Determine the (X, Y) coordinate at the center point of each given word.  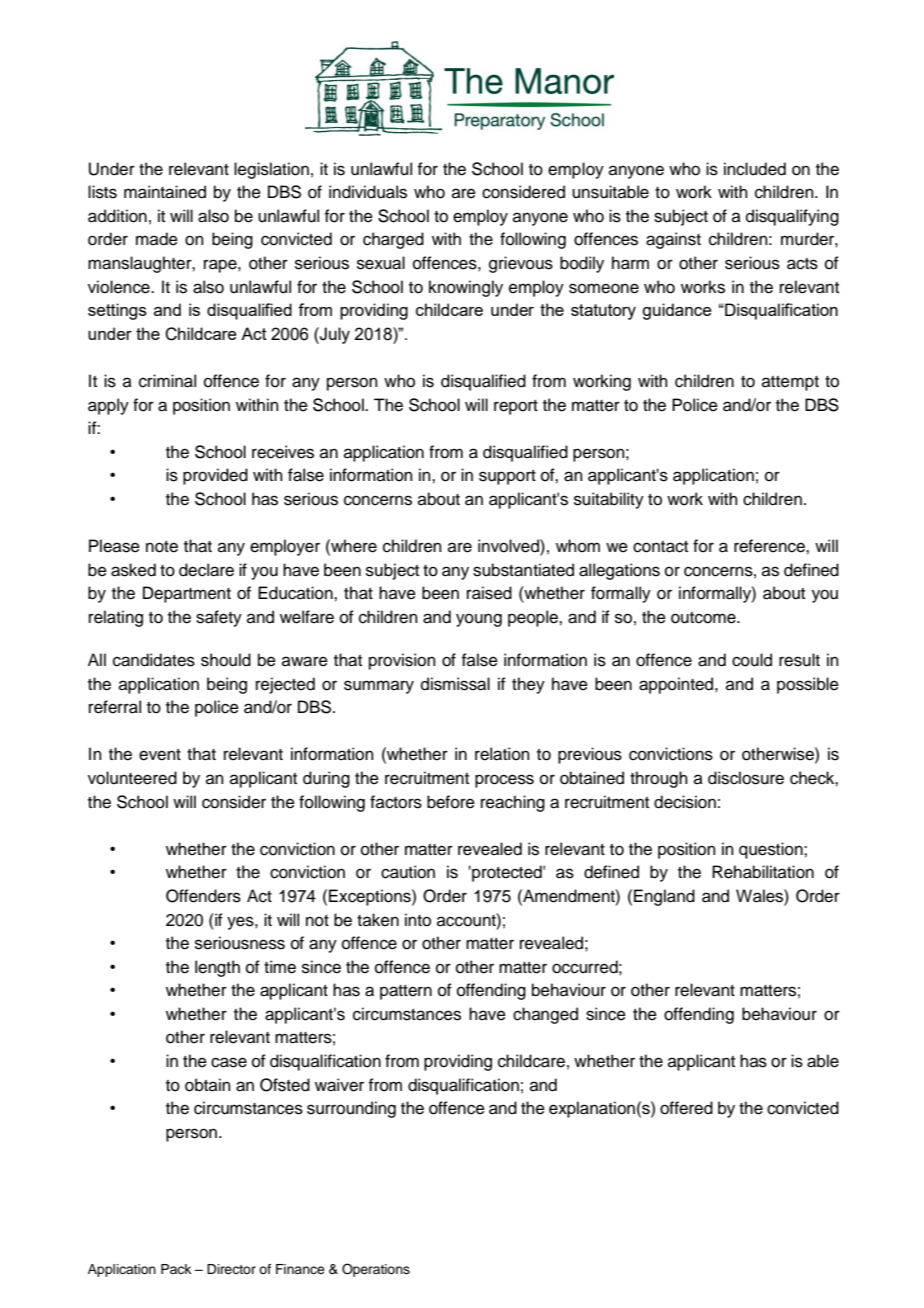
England (664, 897)
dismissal (455, 684)
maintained (165, 192)
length (217, 968)
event (160, 755)
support (507, 477)
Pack (176, 1269)
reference (770, 546)
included (755, 169)
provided (215, 476)
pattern (406, 992)
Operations (376, 1270)
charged (393, 240)
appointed (677, 685)
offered (686, 1108)
